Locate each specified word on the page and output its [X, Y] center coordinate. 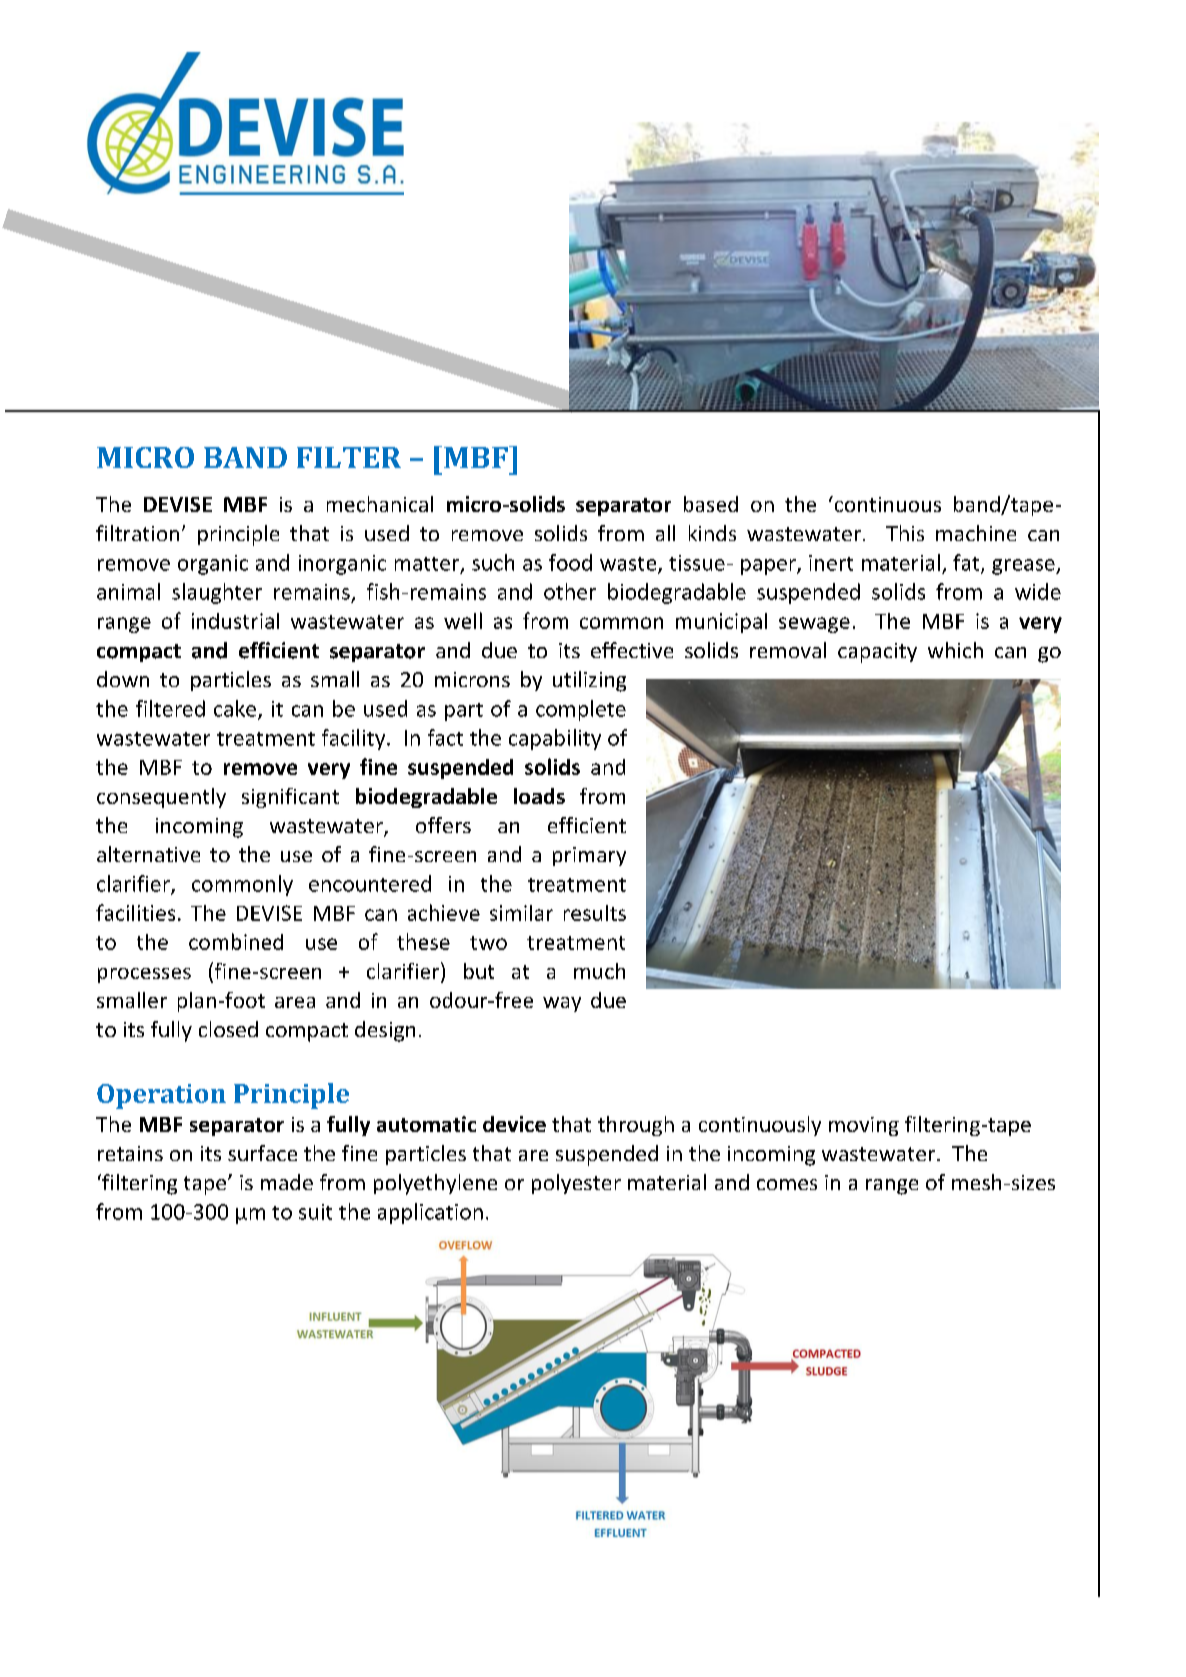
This [905, 533]
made [287, 1182]
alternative [148, 854]
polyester [576, 1184]
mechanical [380, 504]
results [595, 913]
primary [589, 856]
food [570, 562]
